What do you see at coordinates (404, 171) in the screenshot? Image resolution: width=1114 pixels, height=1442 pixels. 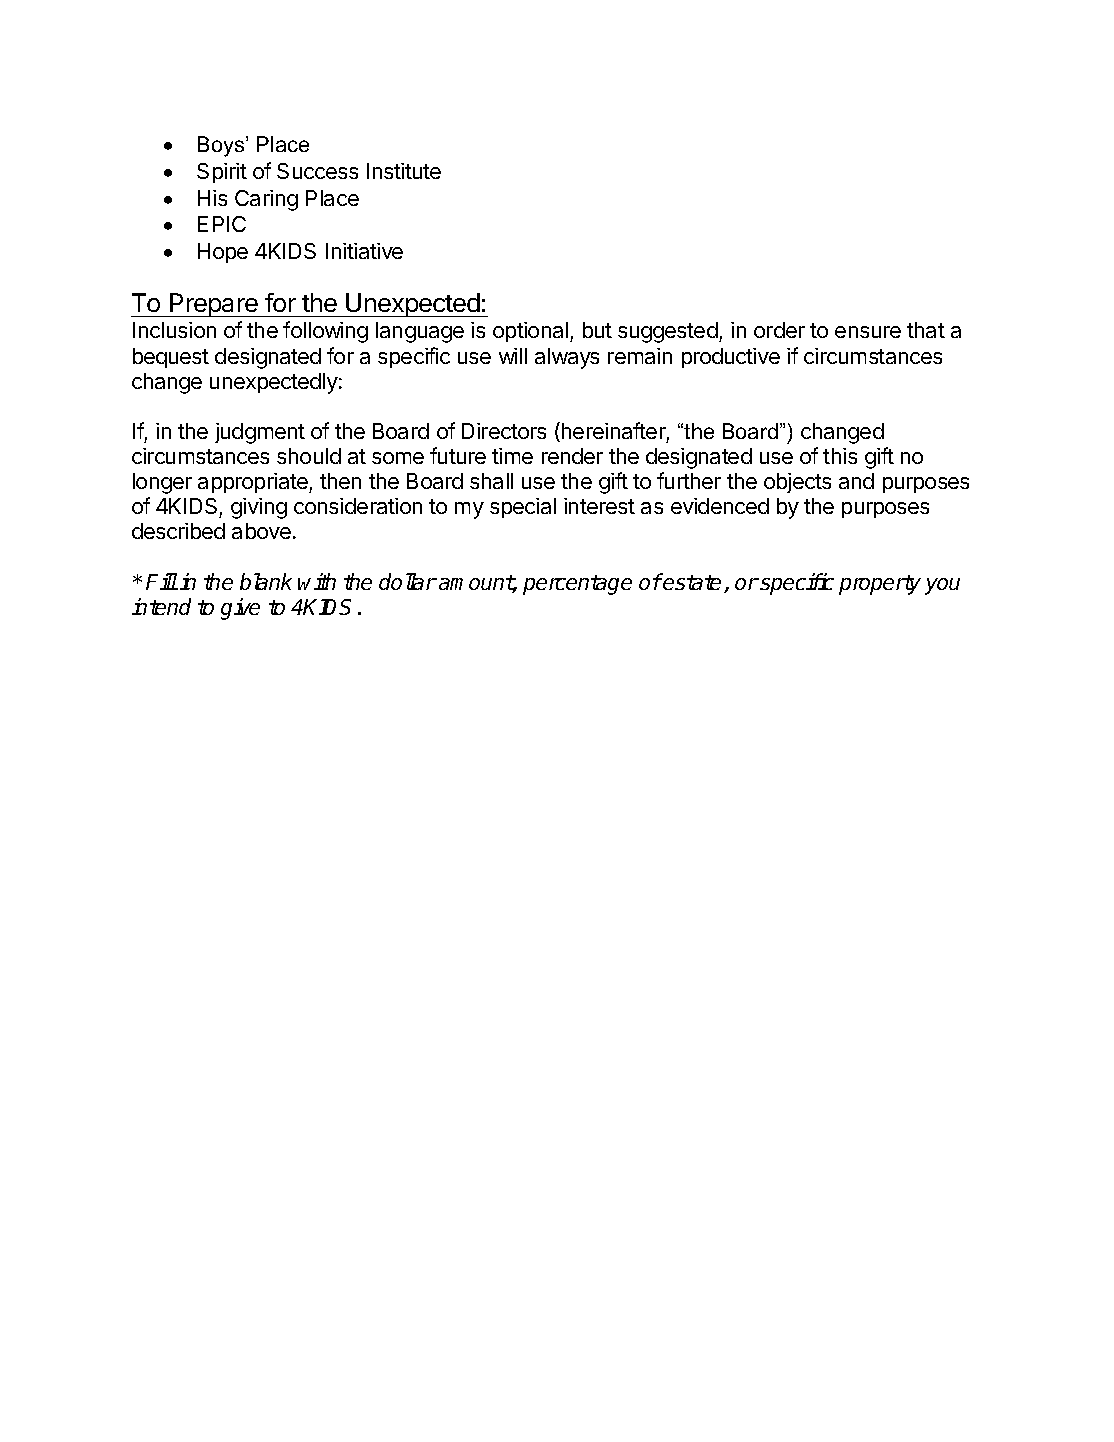 I see `Institute` at bounding box center [404, 171].
